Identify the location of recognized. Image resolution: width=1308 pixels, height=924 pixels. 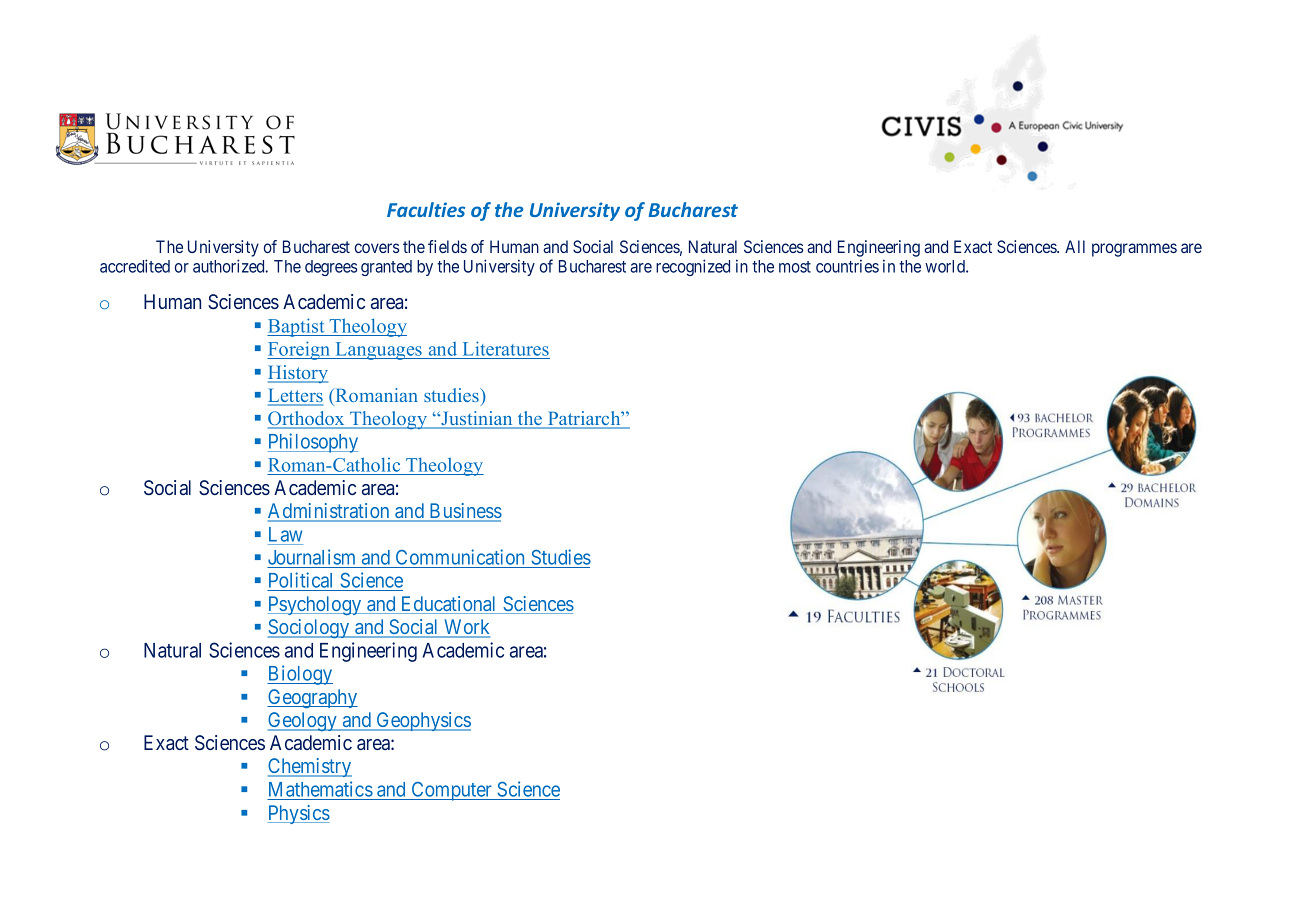
(693, 267).
